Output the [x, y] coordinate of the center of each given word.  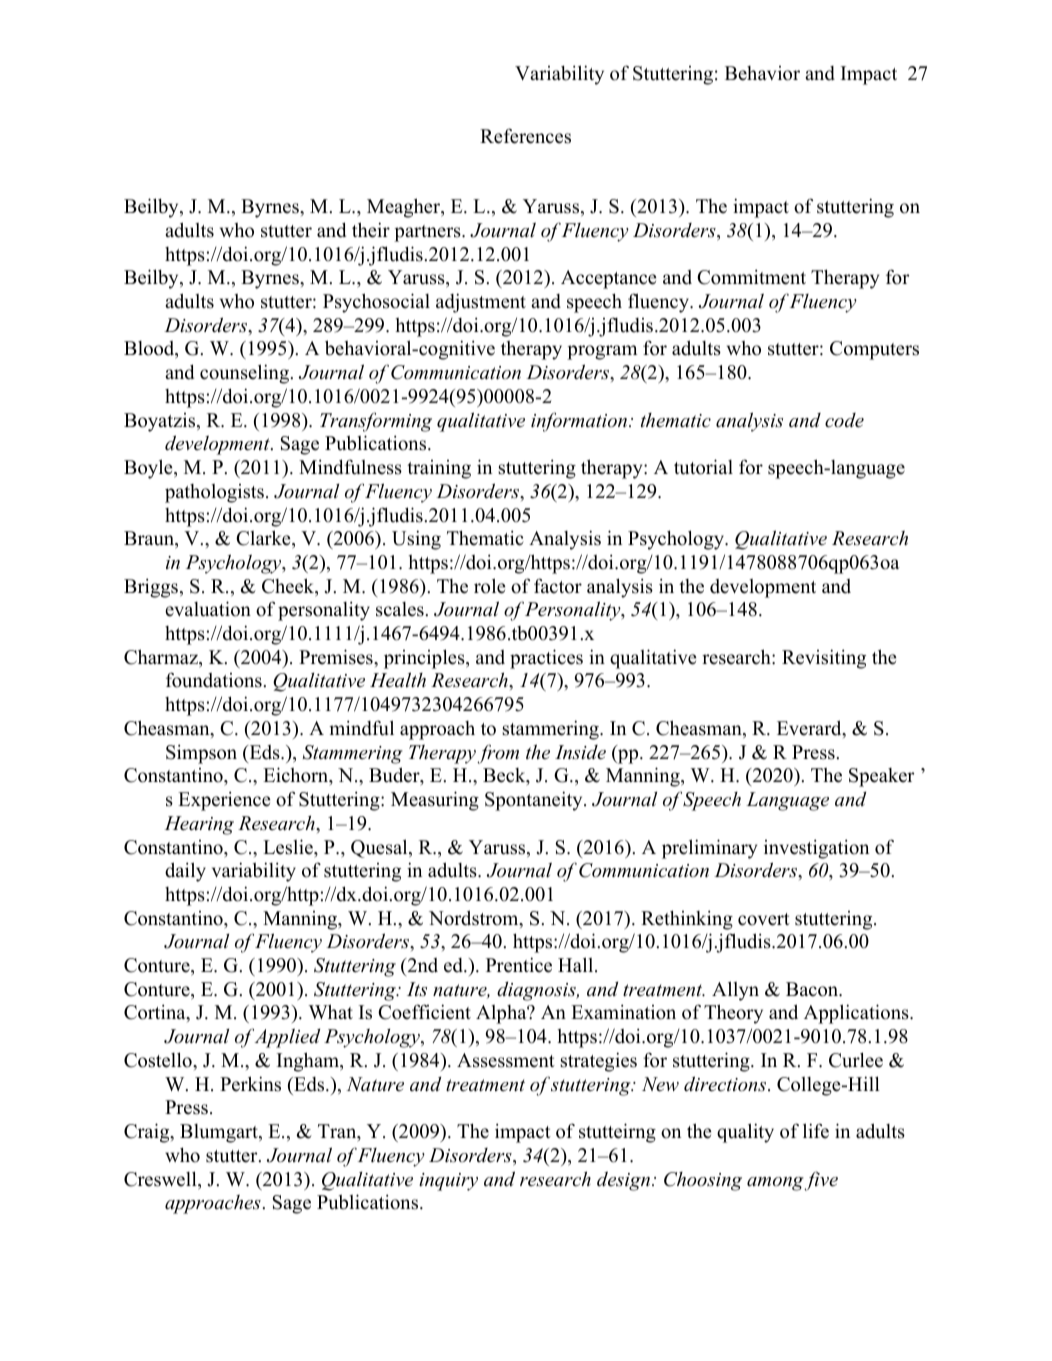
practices [546, 659]
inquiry [448, 1182]
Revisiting [824, 659]
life [816, 1131]
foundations [214, 680]
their [371, 230]
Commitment [751, 277]
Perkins [250, 1084]
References [525, 136]
